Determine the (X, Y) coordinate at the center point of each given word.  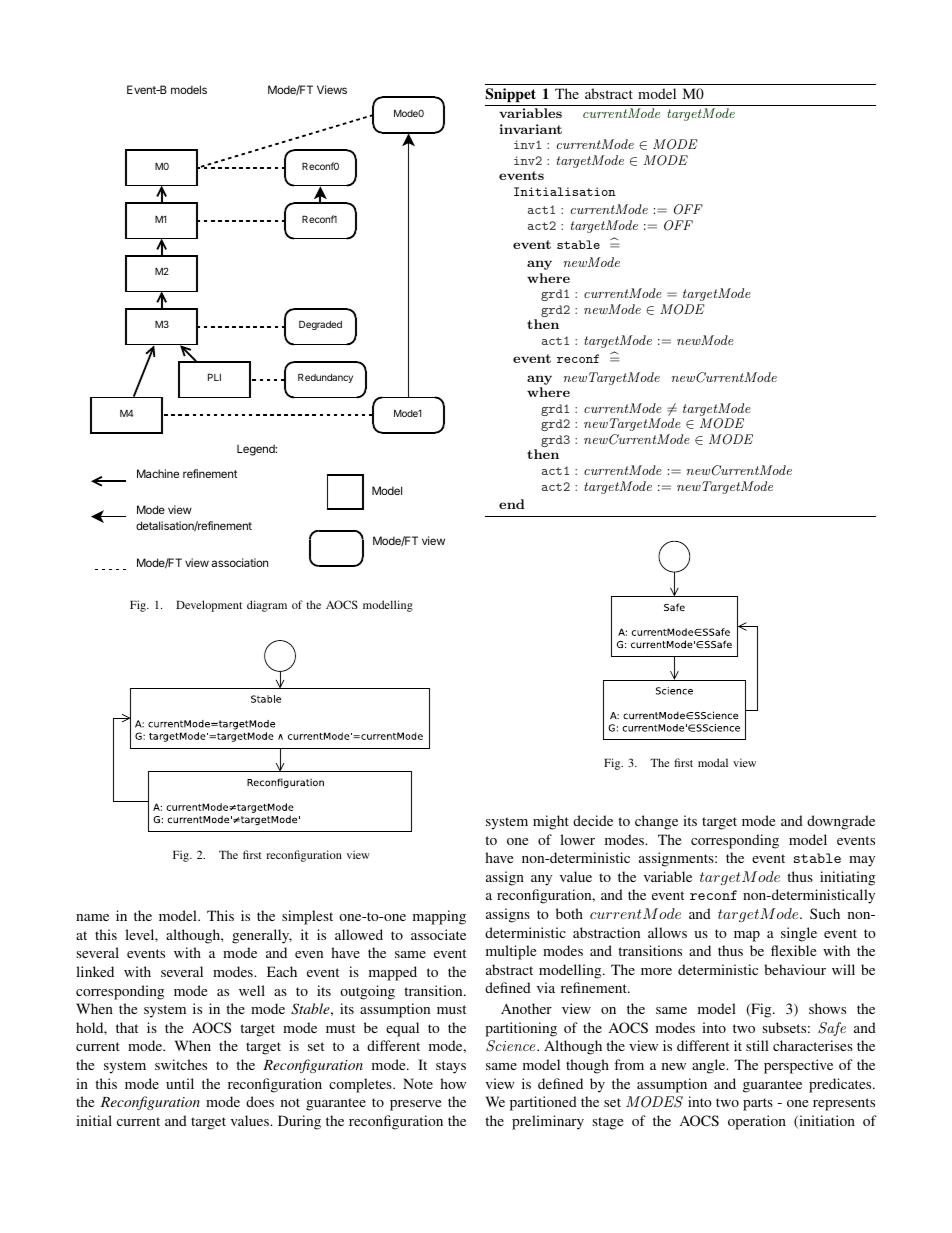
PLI (214, 377)
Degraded (320, 325)
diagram (267, 606)
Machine (158, 473)
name (92, 917)
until (180, 1083)
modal (713, 762)
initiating (847, 878)
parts (758, 1104)
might (551, 822)
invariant (531, 129)
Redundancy (325, 378)
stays (451, 1067)
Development (209, 606)
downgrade (841, 822)
